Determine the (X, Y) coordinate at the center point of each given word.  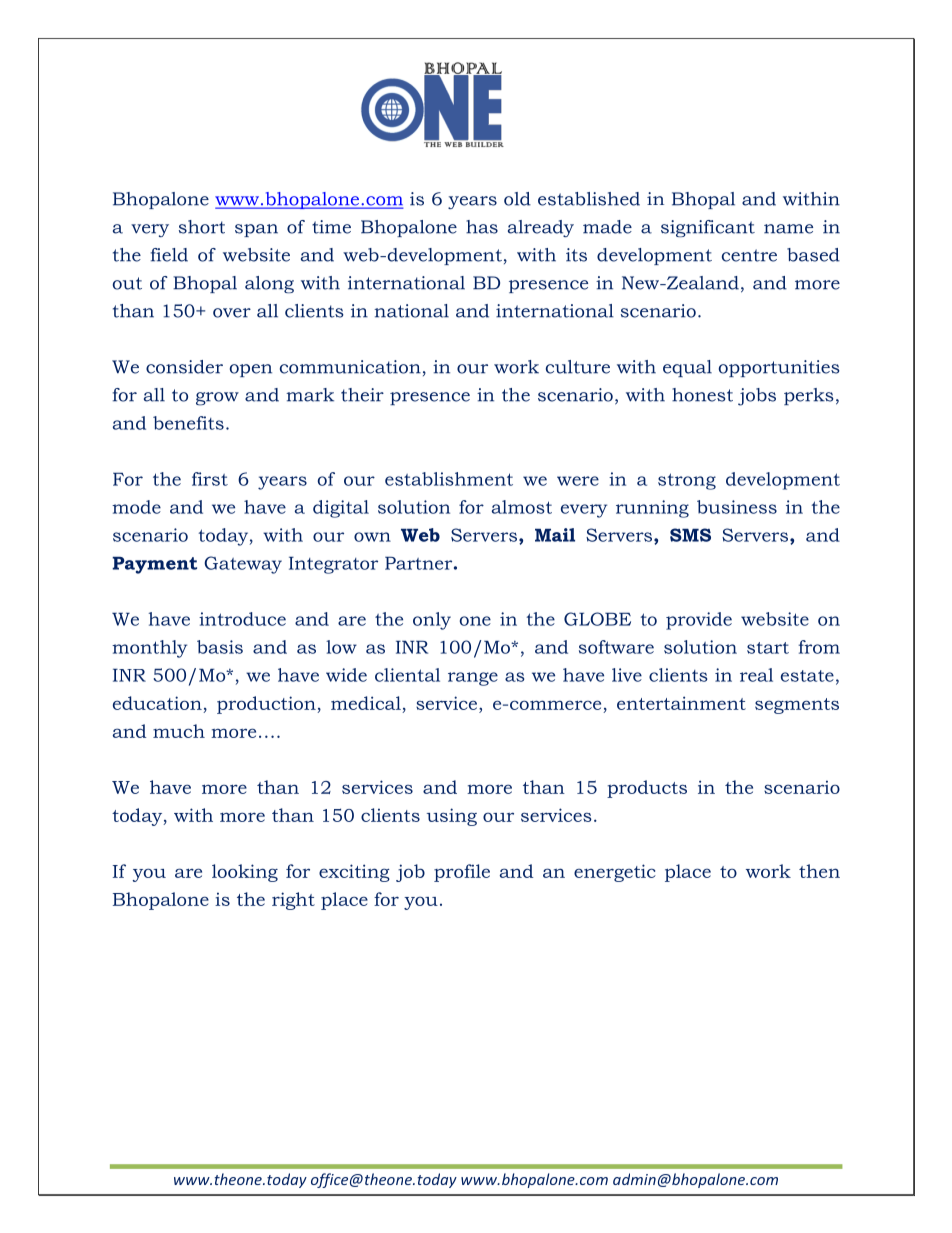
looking (245, 873)
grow (217, 399)
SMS (690, 535)
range (473, 679)
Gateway (243, 565)
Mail (555, 535)
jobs (757, 397)
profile (462, 873)
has (482, 227)
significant (708, 228)
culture (578, 367)
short (202, 227)
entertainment (681, 703)
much (179, 731)
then (819, 871)
